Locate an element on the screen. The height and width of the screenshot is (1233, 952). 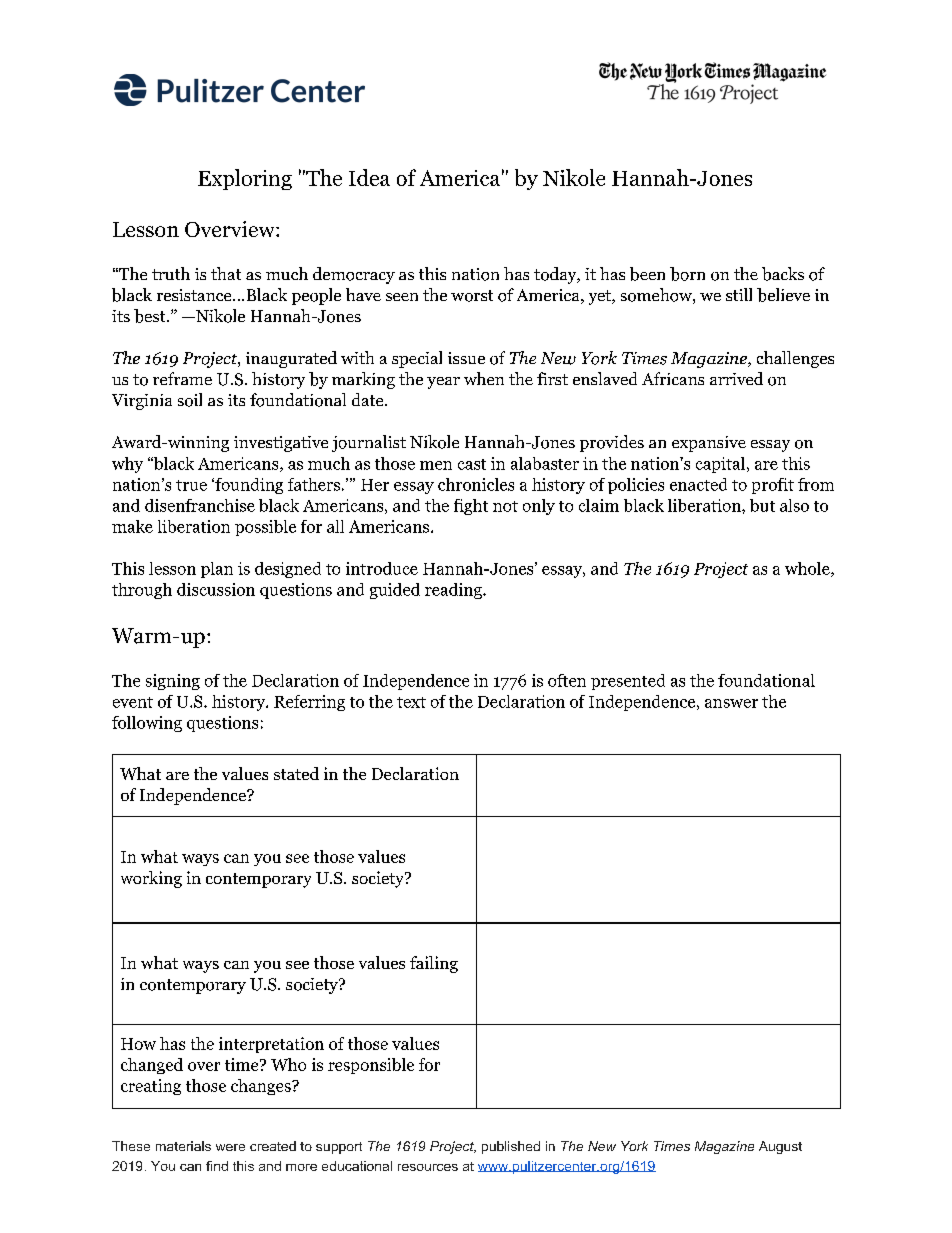
text is located at coordinates (411, 702).
